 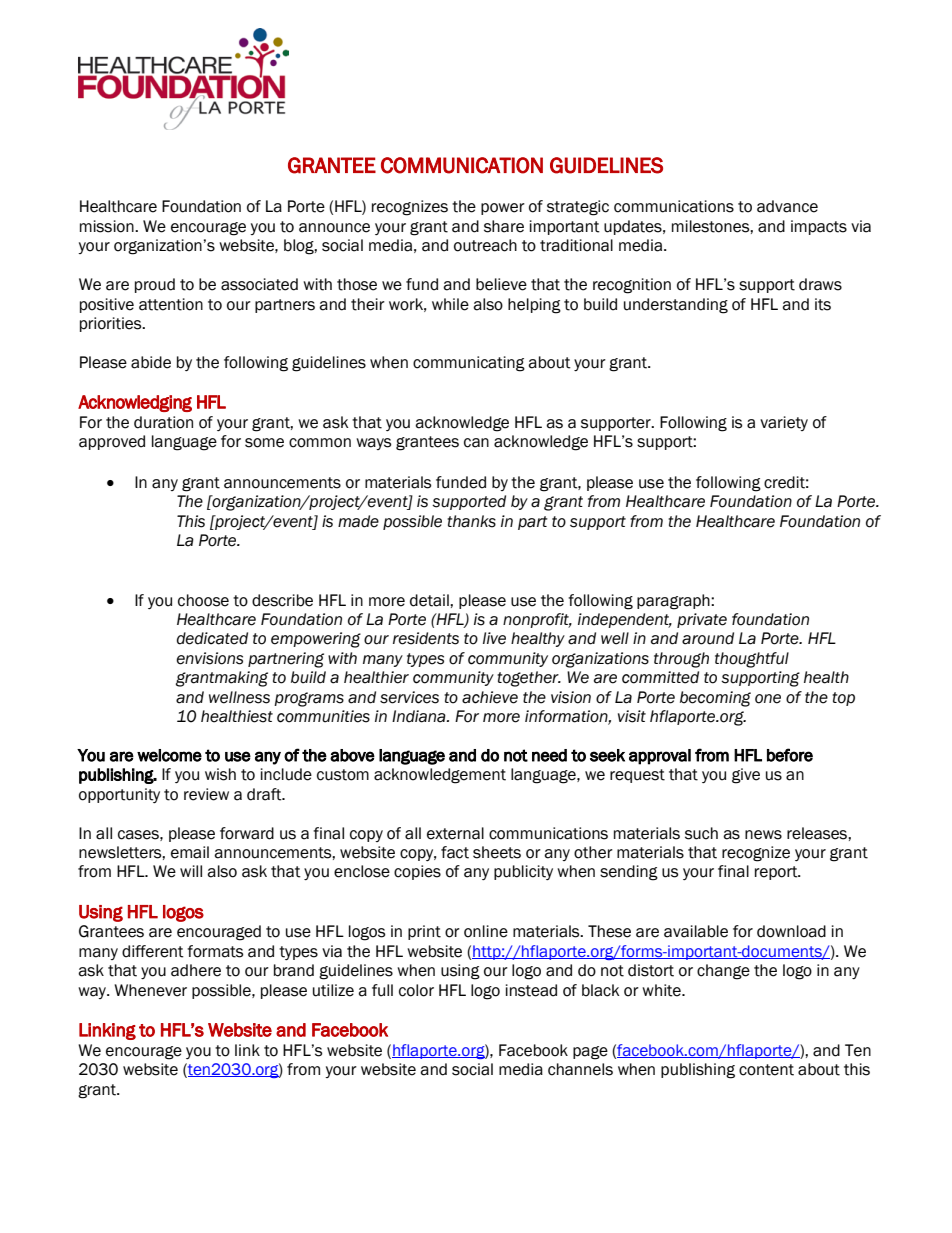 What do you see at coordinates (494, 638) in the image?
I see `live` at bounding box center [494, 638].
